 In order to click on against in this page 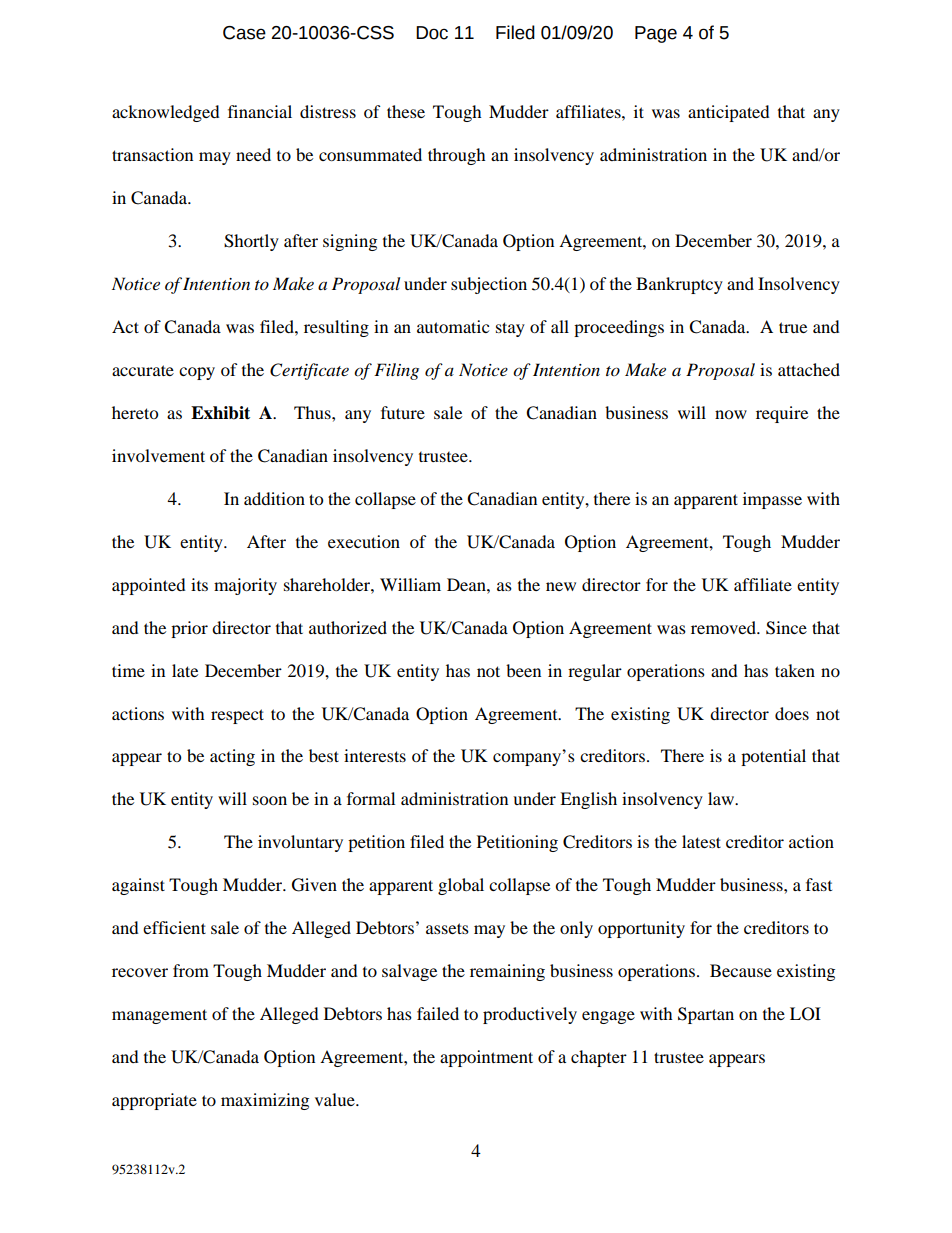, I will do `click(138, 886)`.
